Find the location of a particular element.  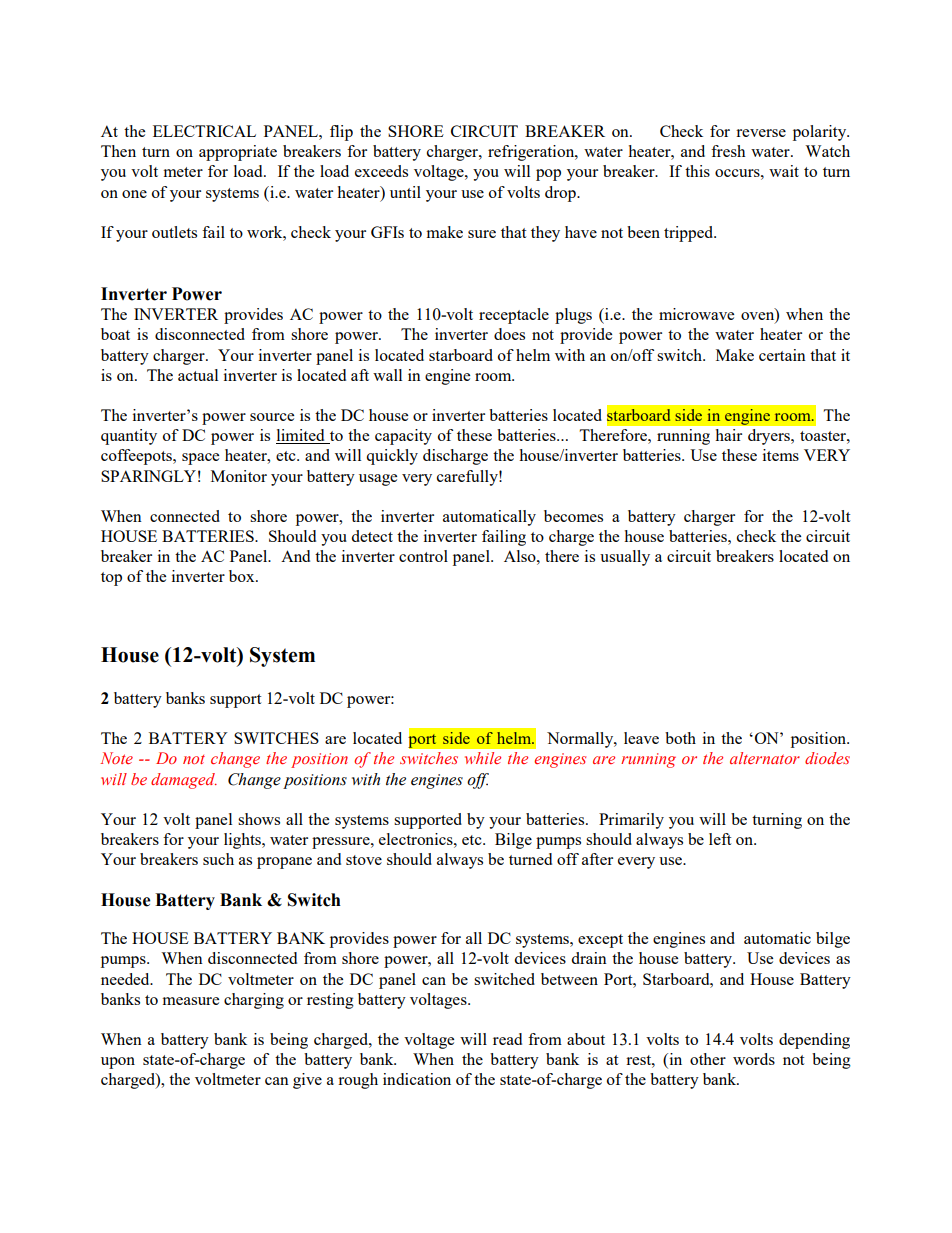

left is located at coordinates (720, 839).
